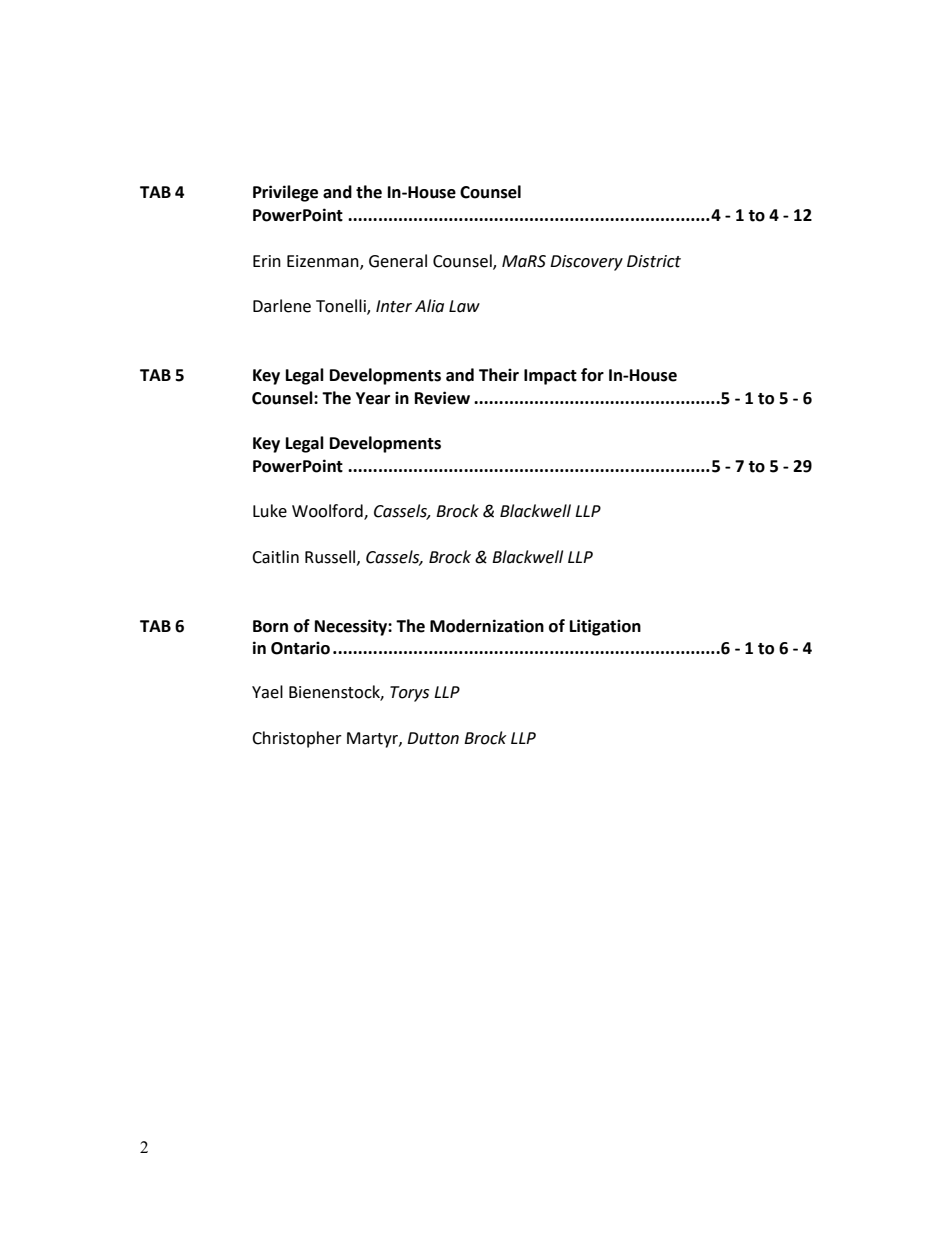 This screenshot has width=952, height=1233. Describe the element at coordinates (442, 398) in the screenshot. I see `Review` at that location.
